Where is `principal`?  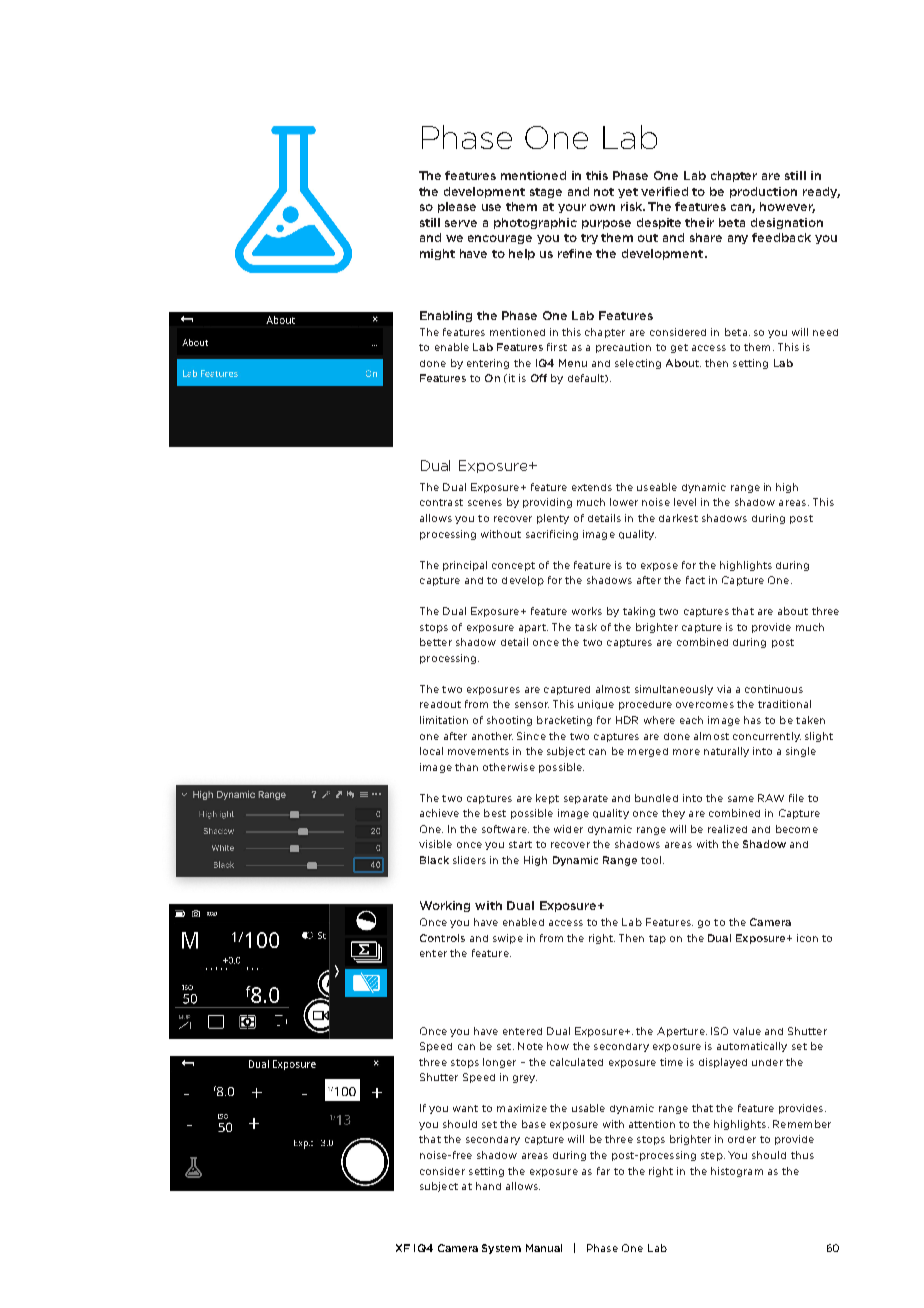
principal is located at coordinates (465, 566).
